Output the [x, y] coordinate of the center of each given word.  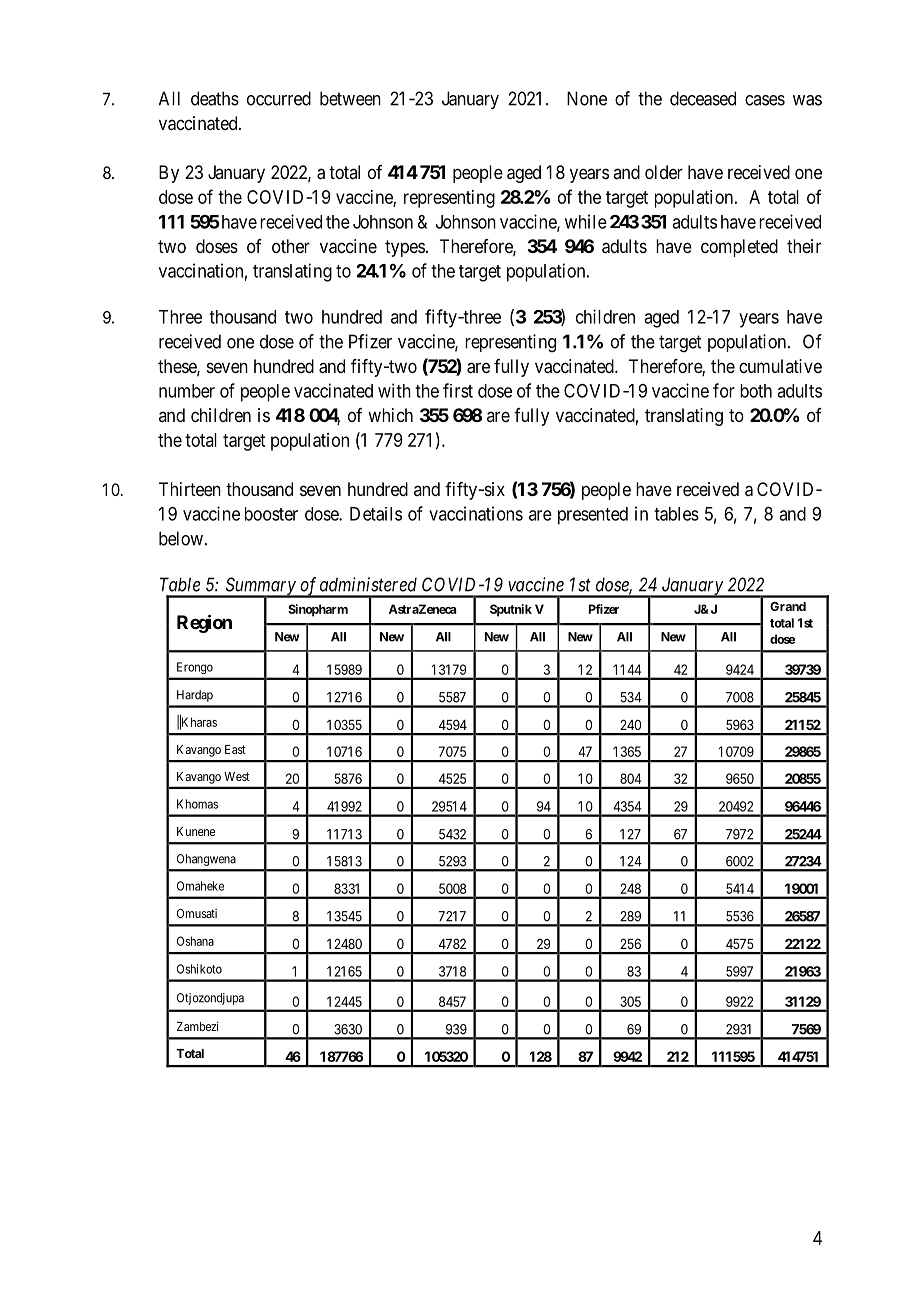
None [587, 98]
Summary [260, 587]
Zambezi [197, 1026]
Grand [788, 606]
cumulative [780, 366]
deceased [703, 98]
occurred [279, 98]
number [187, 391]
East [235, 749]
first [458, 390]
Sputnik [511, 610]
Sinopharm [318, 610]
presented [593, 516]
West [237, 776]
